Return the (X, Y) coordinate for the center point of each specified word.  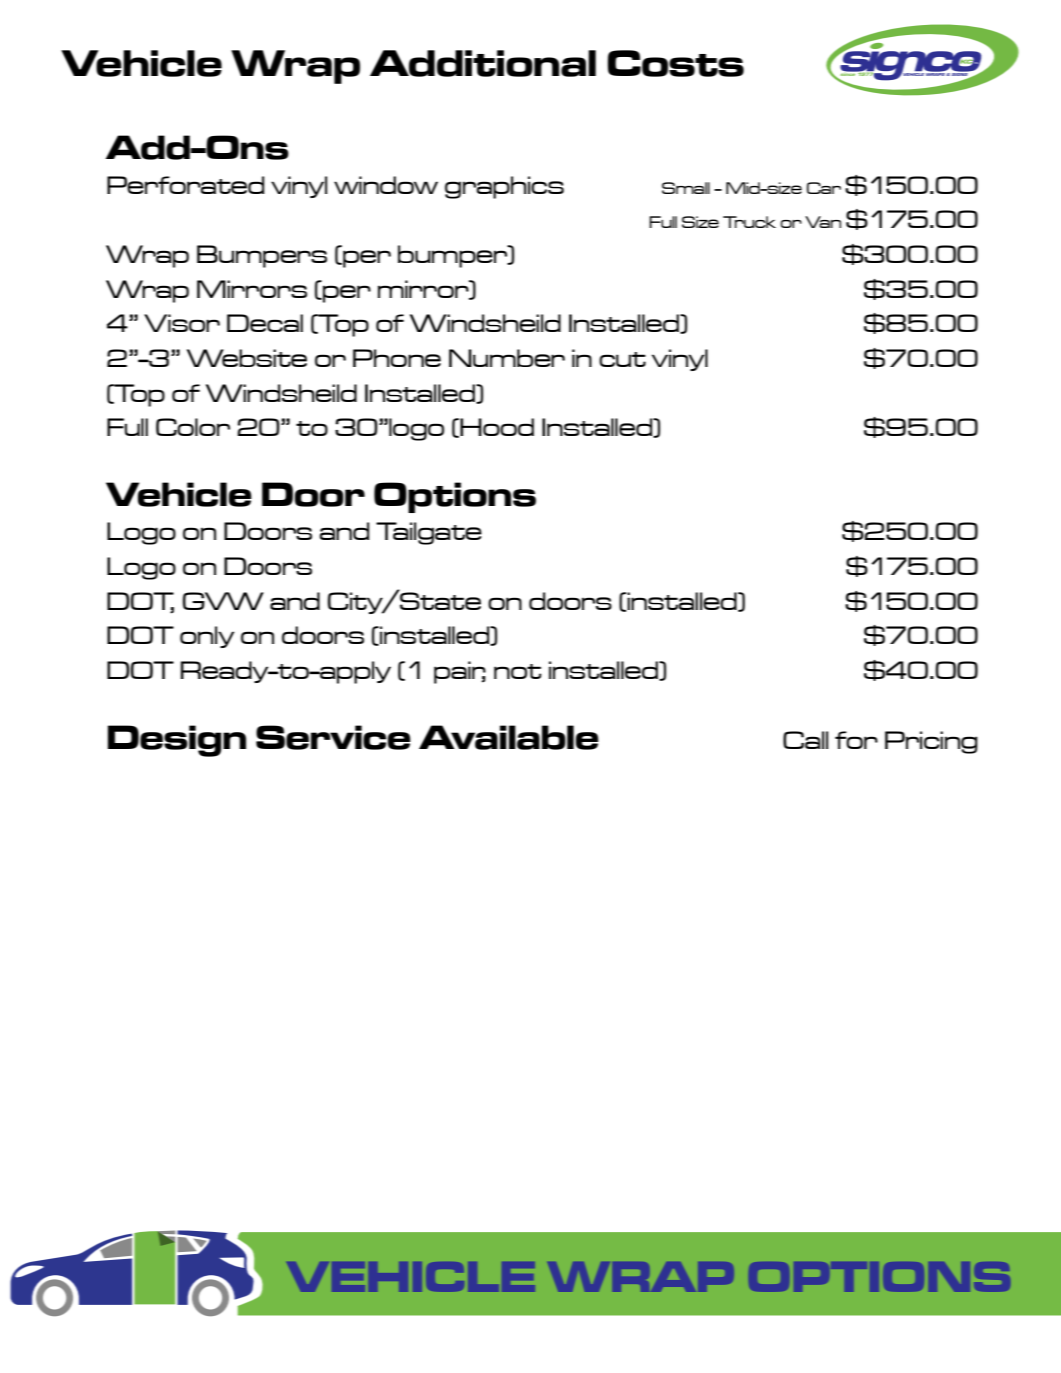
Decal (265, 323)
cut (622, 359)
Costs (676, 63)
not (518, 671)
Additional (483, 63)
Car (824, 188)
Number (507, 358)
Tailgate (429, 533)
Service (333, 737)
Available (509, 737)
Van (823, 222)
